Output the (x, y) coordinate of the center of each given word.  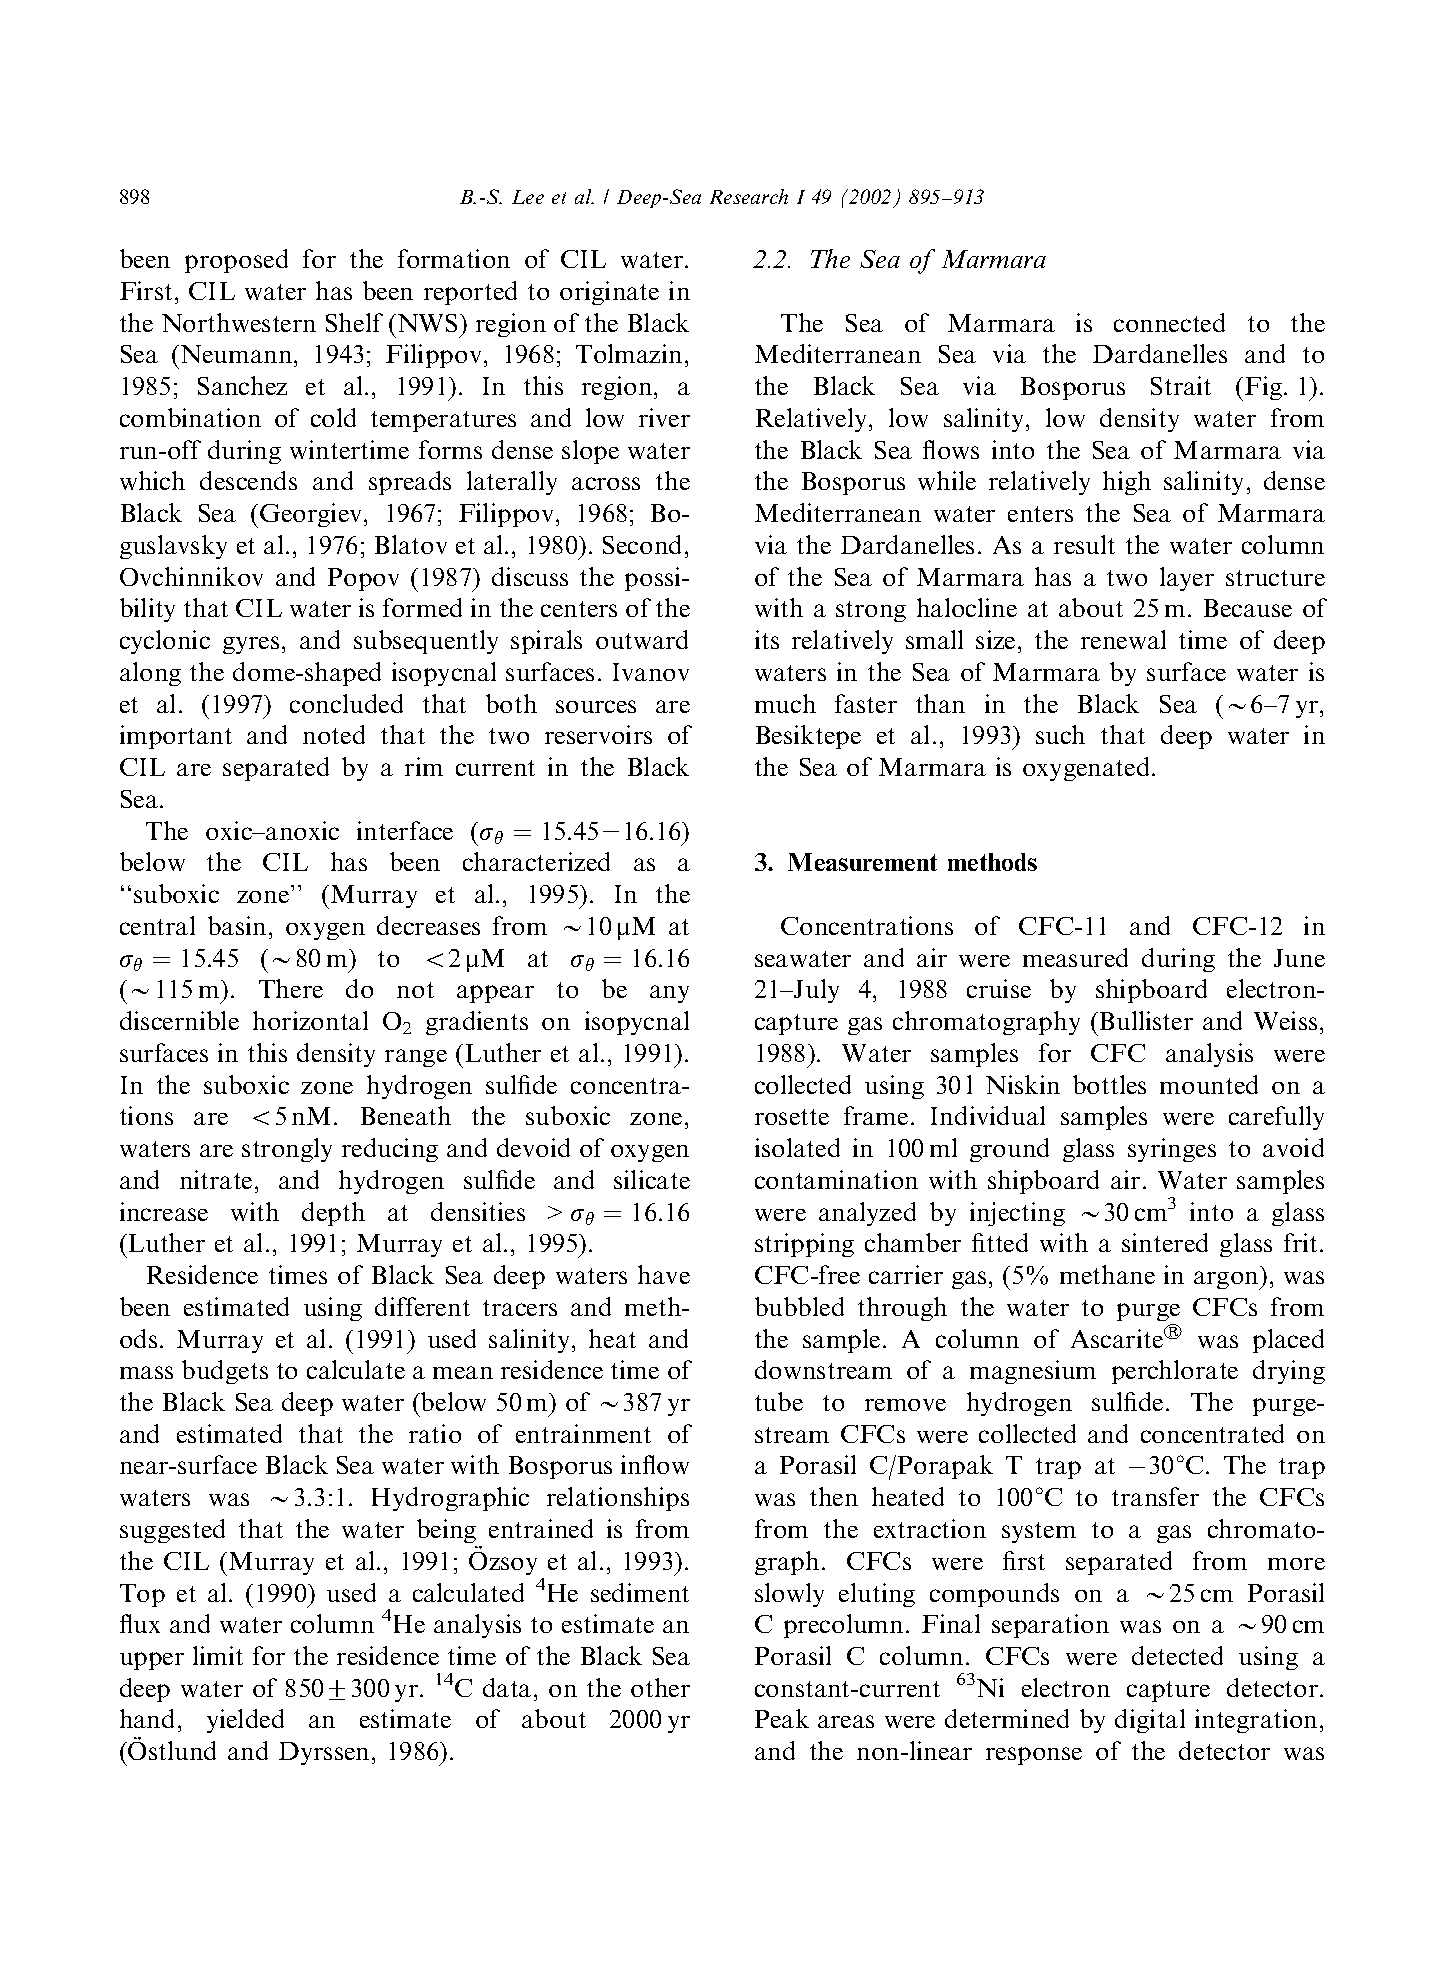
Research (749, 196)
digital (1150, 1721)
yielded (245, 1721)
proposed (236, 261)
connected (1169, 322)
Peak (782, 1718)
